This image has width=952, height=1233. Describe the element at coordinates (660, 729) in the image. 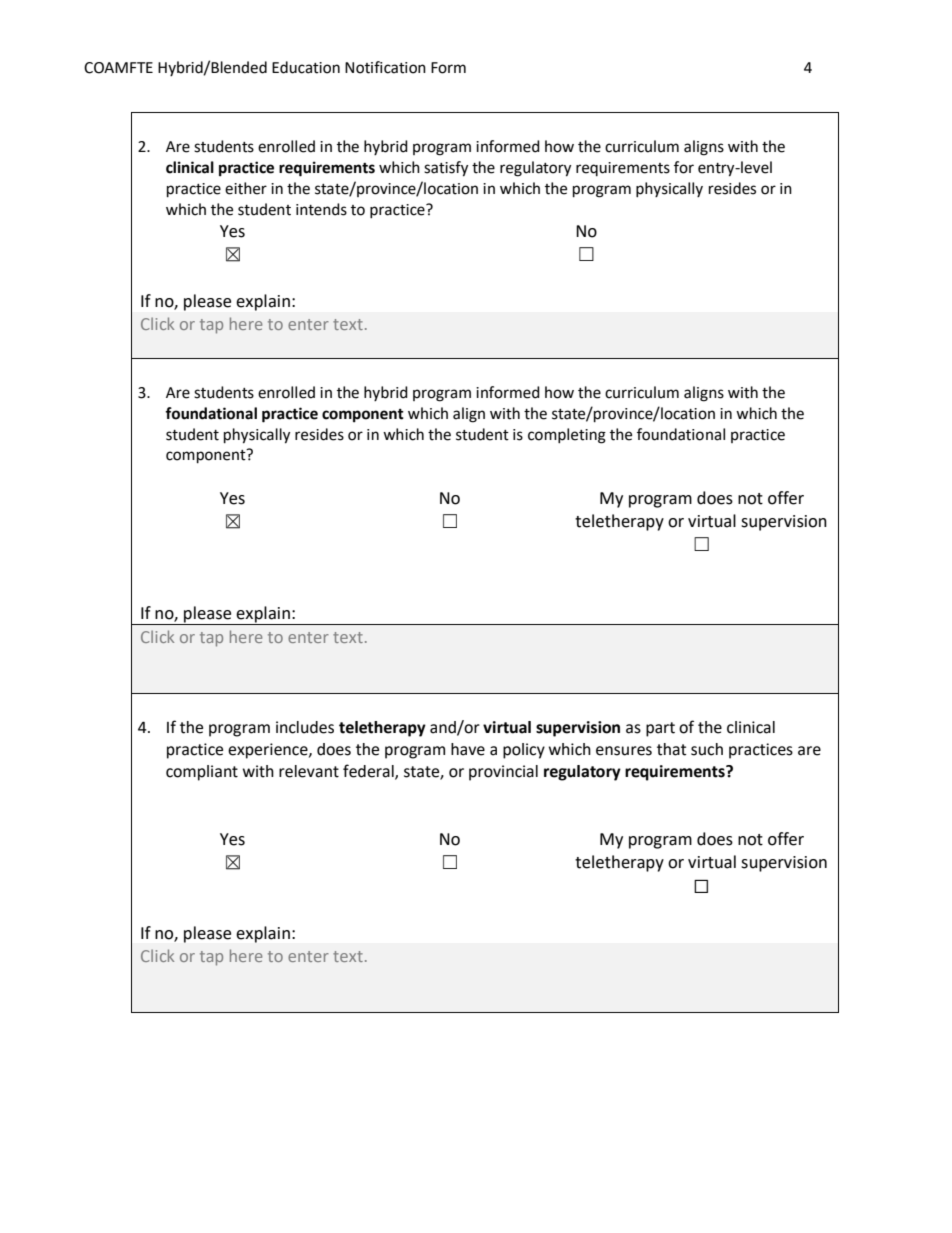

I see `part` at that location.
